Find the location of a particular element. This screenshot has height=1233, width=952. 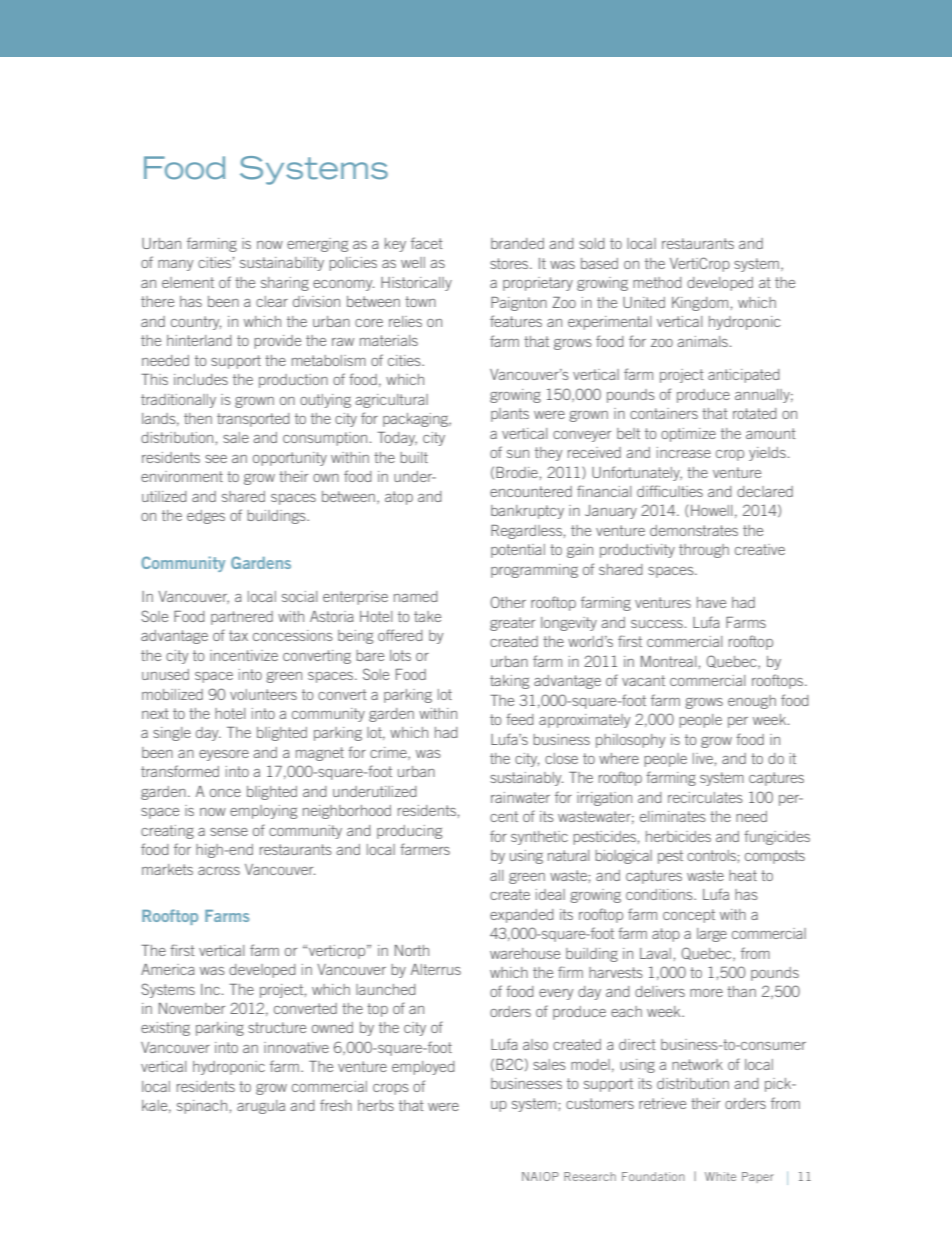

enough is located at coordinates (752, 702).
